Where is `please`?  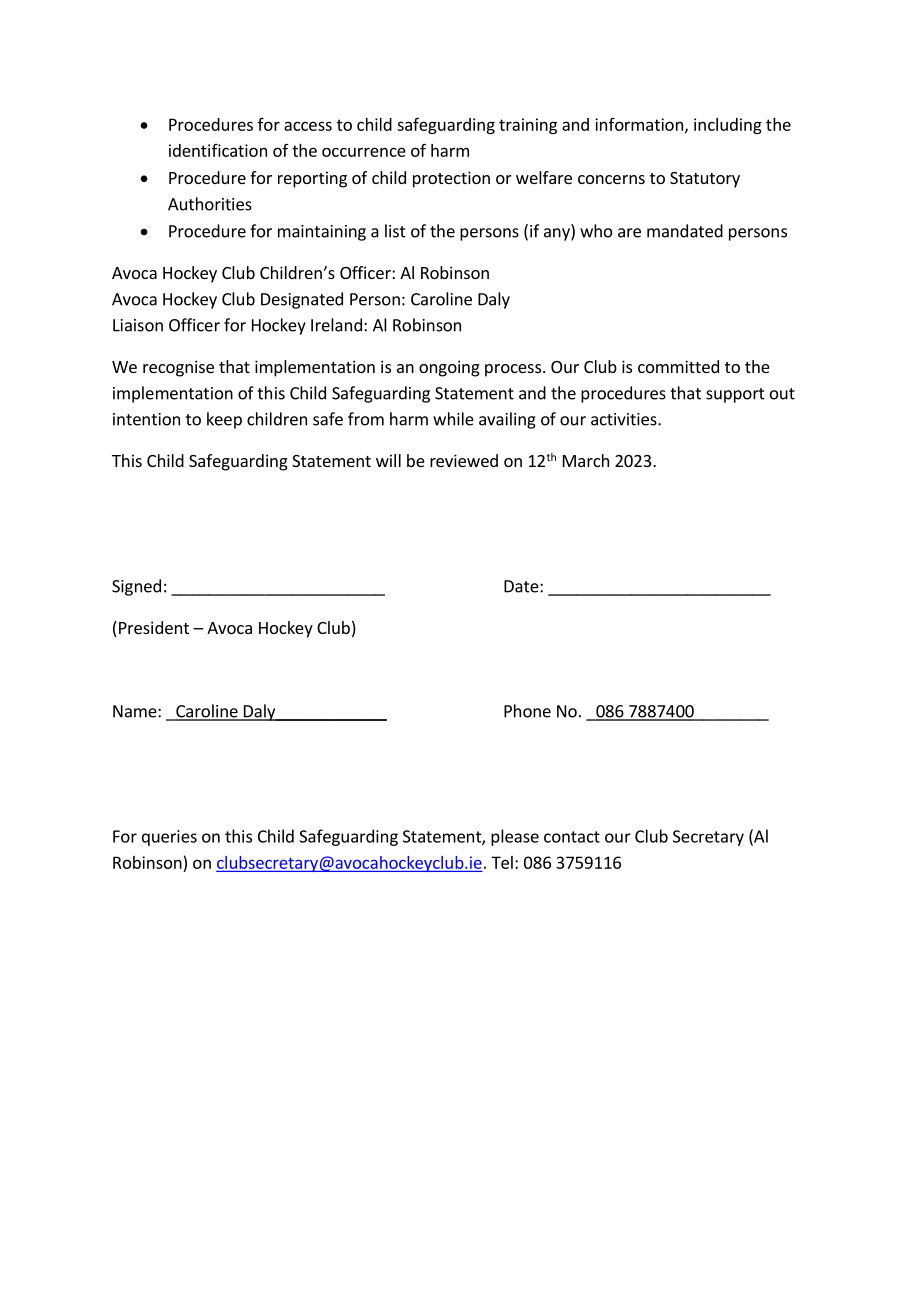 please is located at coordinates (515, 837).
